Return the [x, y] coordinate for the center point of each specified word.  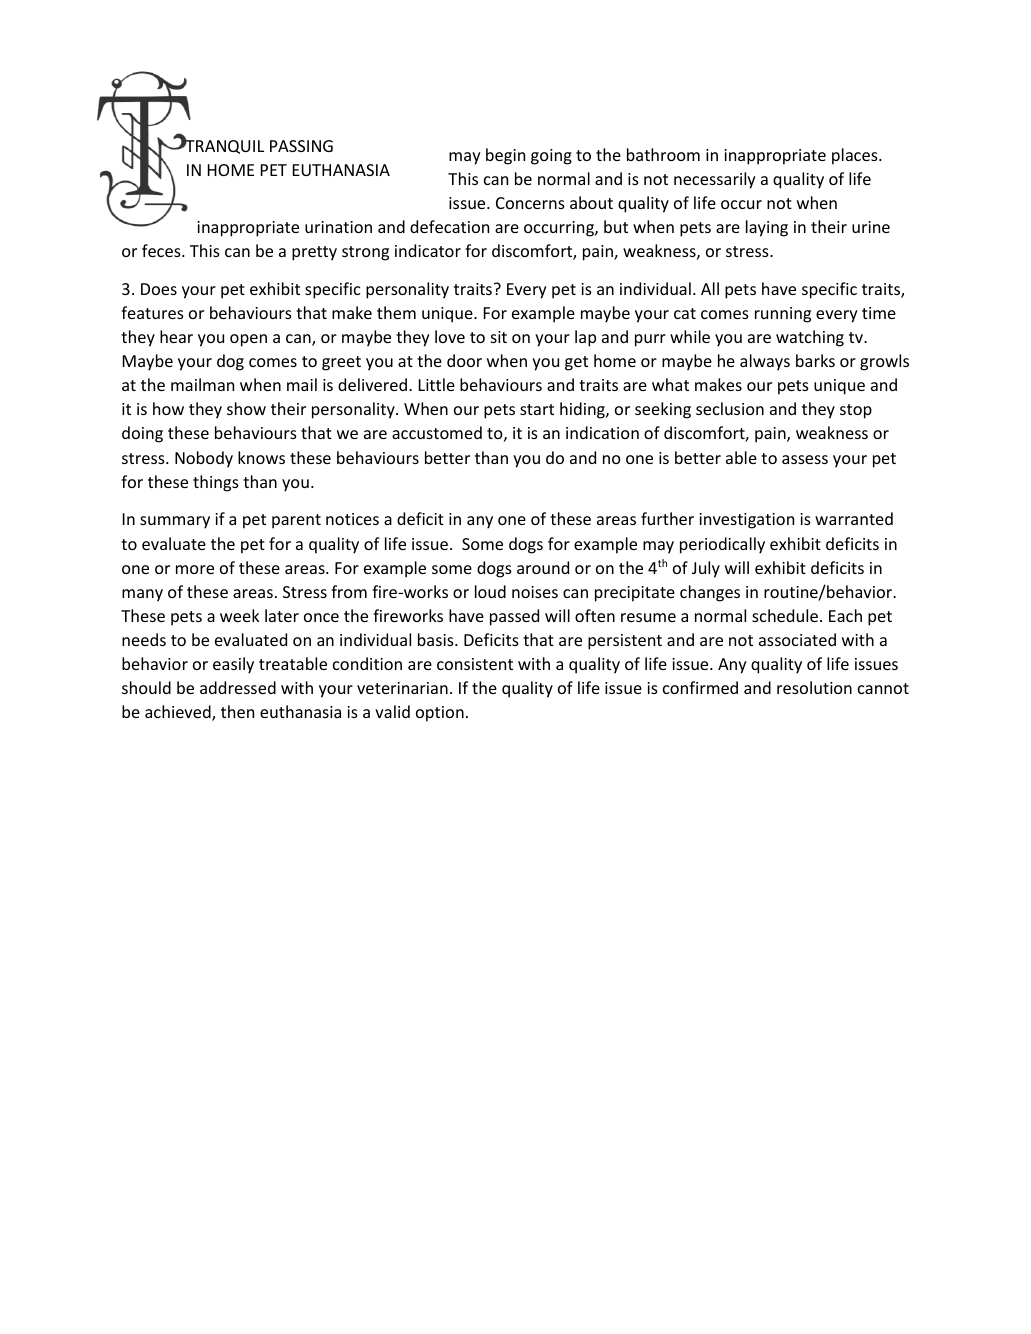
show [246, 408]
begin [505, 156]
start [537, 409]
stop [856, 411]
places [856, 156]
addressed [238, 687]
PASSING [301, 146]
